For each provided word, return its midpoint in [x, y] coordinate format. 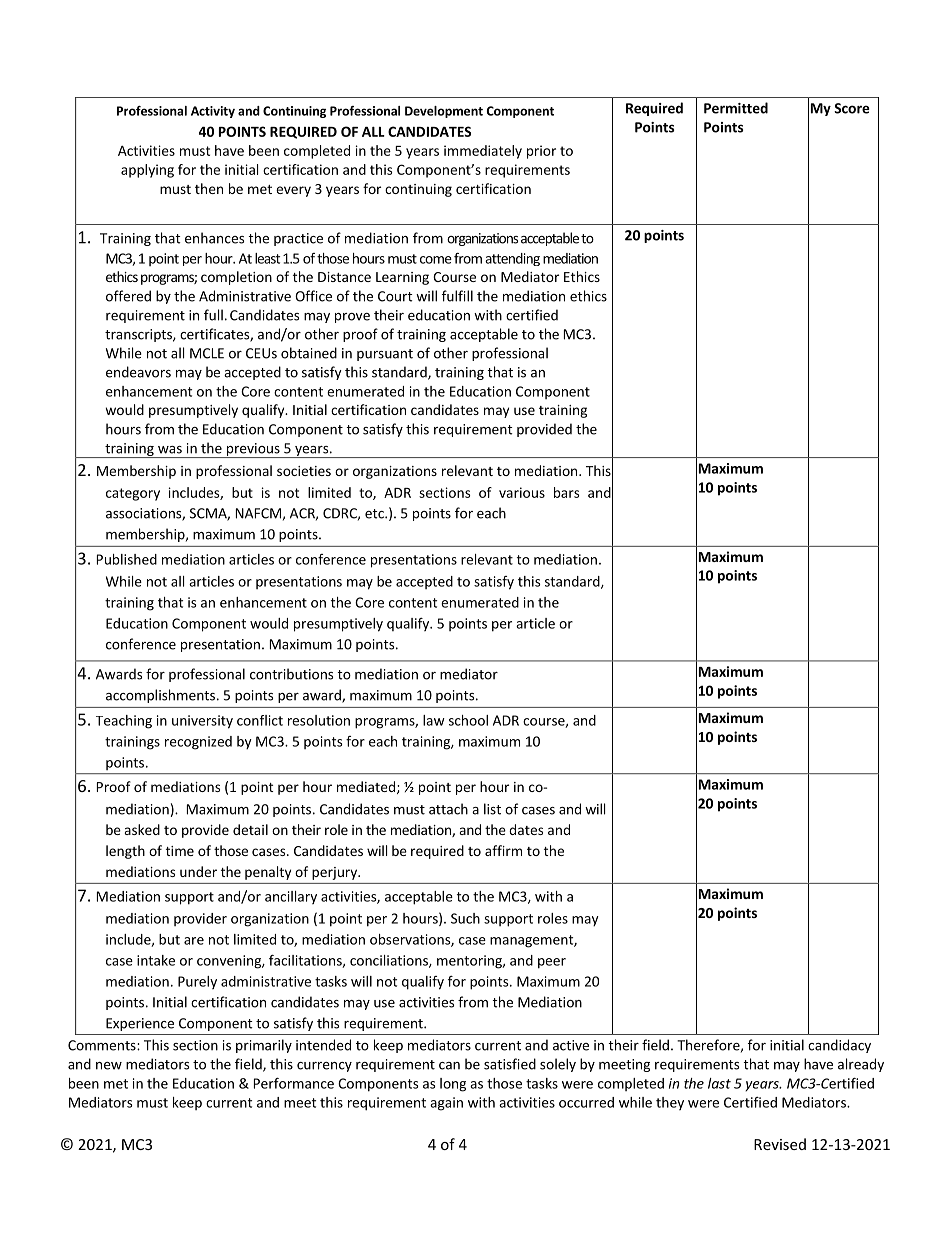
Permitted [736, 108]
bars [566, 492]
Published [127, 559]
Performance [294, 1083]
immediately [483, 152]
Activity [213, 112]
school [468, 720]
